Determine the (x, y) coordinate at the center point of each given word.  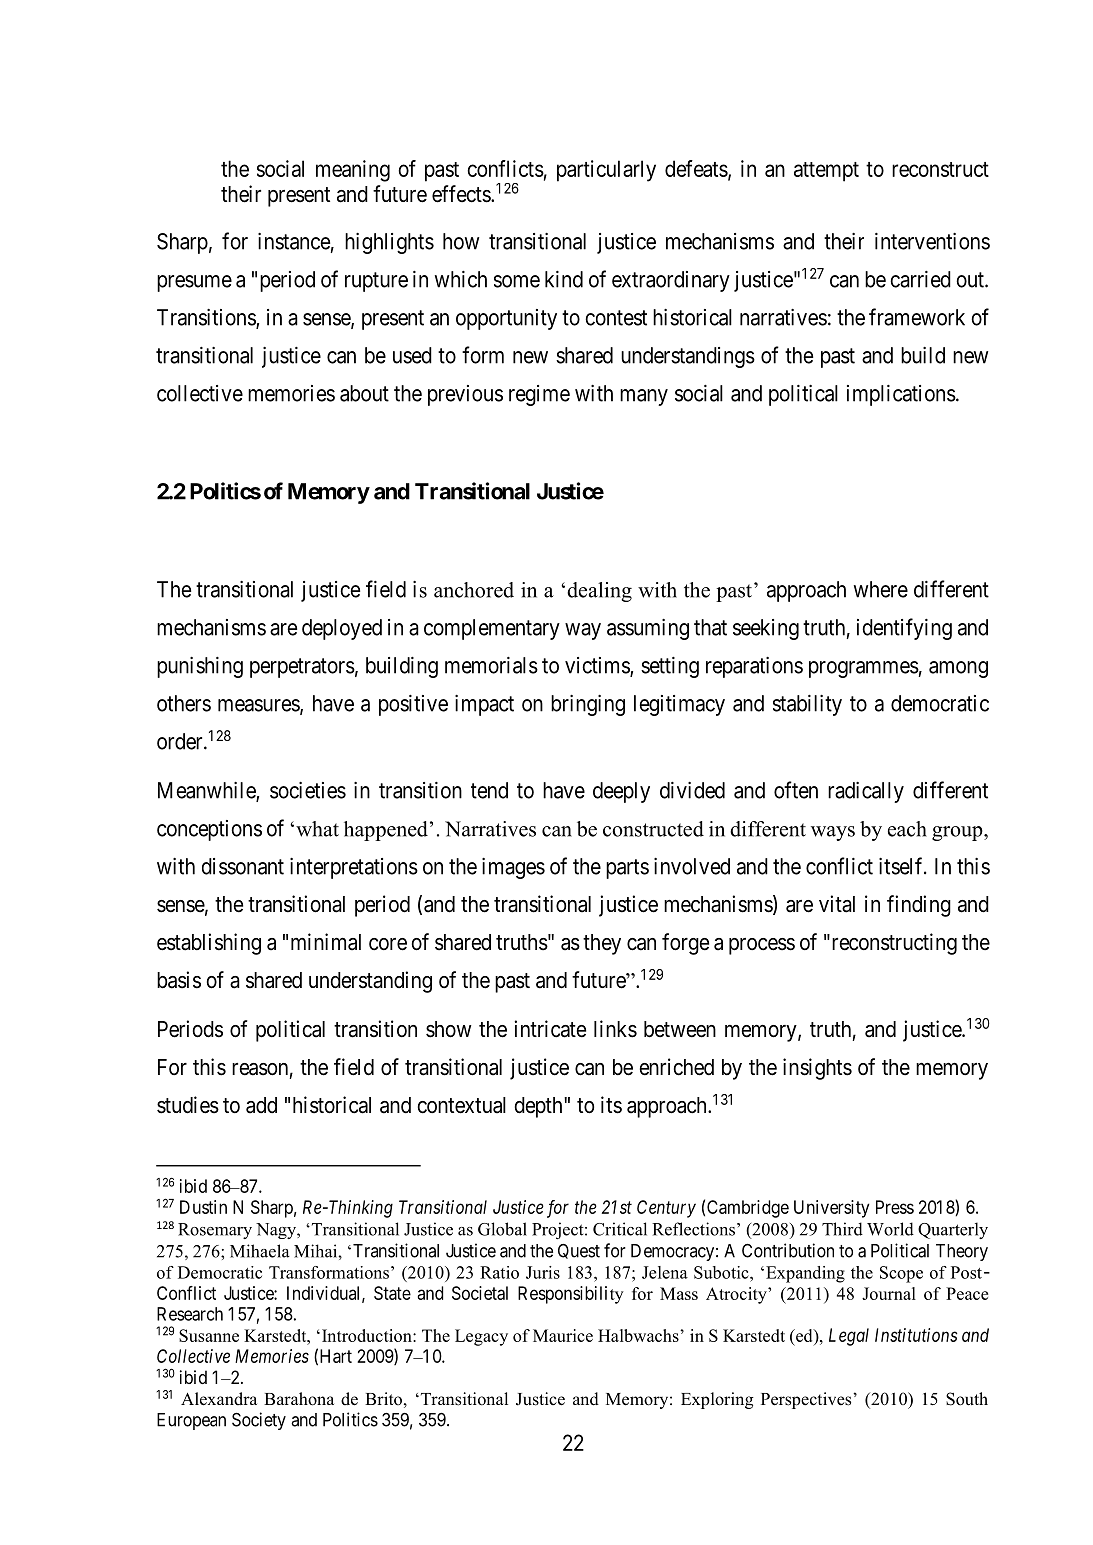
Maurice (563, 1335)
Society (259, 1421)
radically (866, 792)
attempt (826, 172)
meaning (353, 171)
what (317, 829)
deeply (621, 792)
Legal (849, 1337)
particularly (606, 171)
